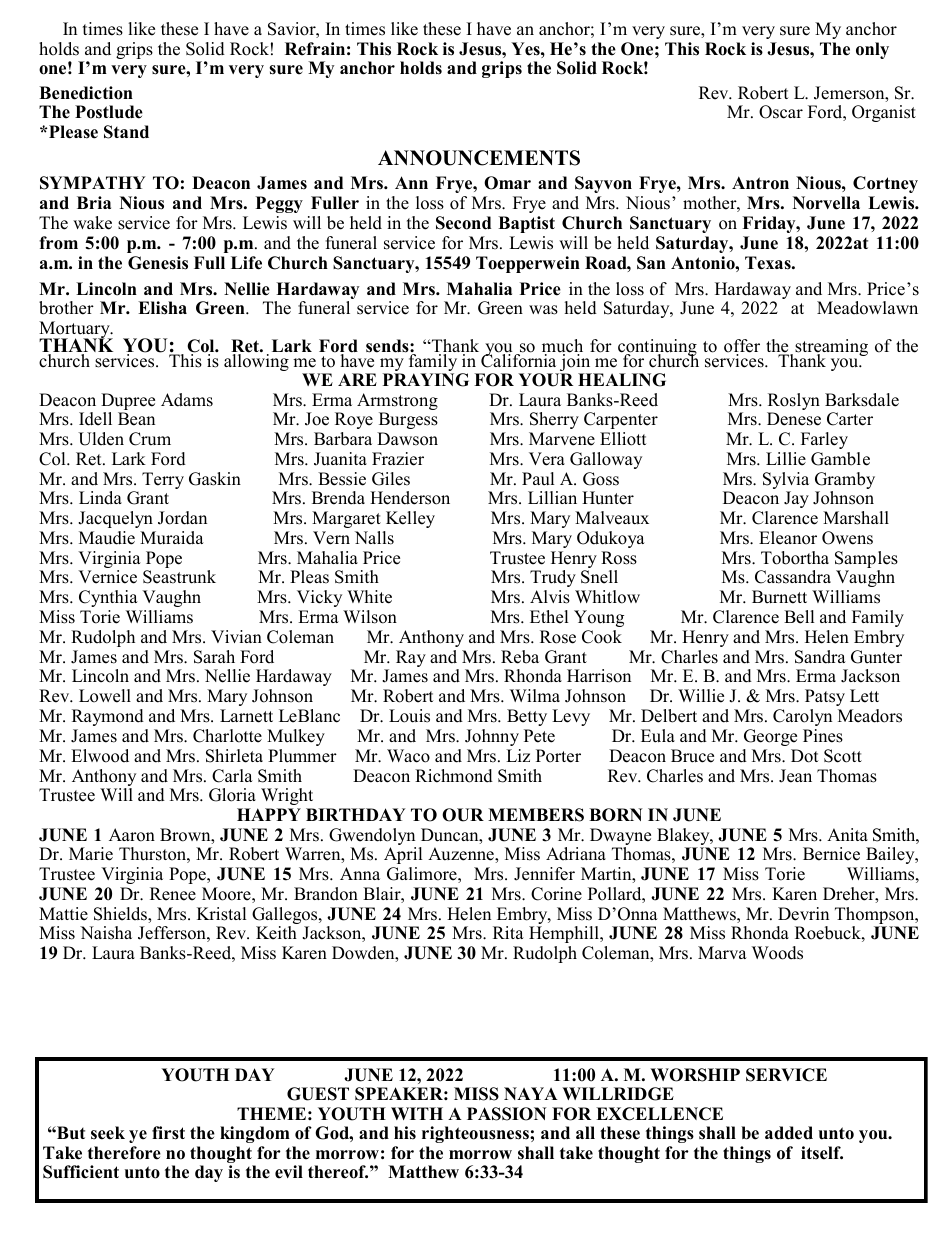  What do you see at coordinates (789, 1133) in the screenshot?
I see `added` at bounding box center [789, 1133].
